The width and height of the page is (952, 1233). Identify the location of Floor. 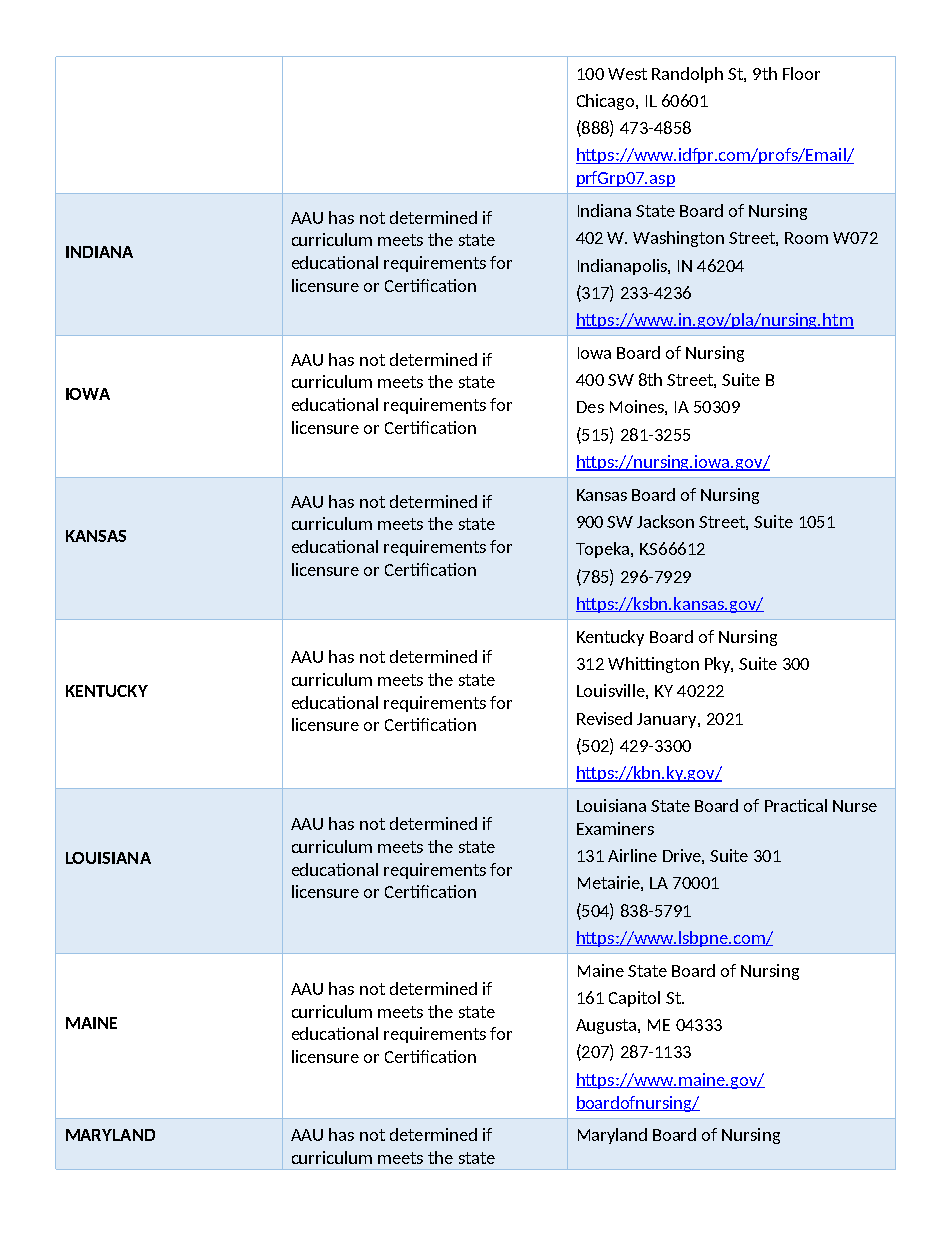
(801, 73).
